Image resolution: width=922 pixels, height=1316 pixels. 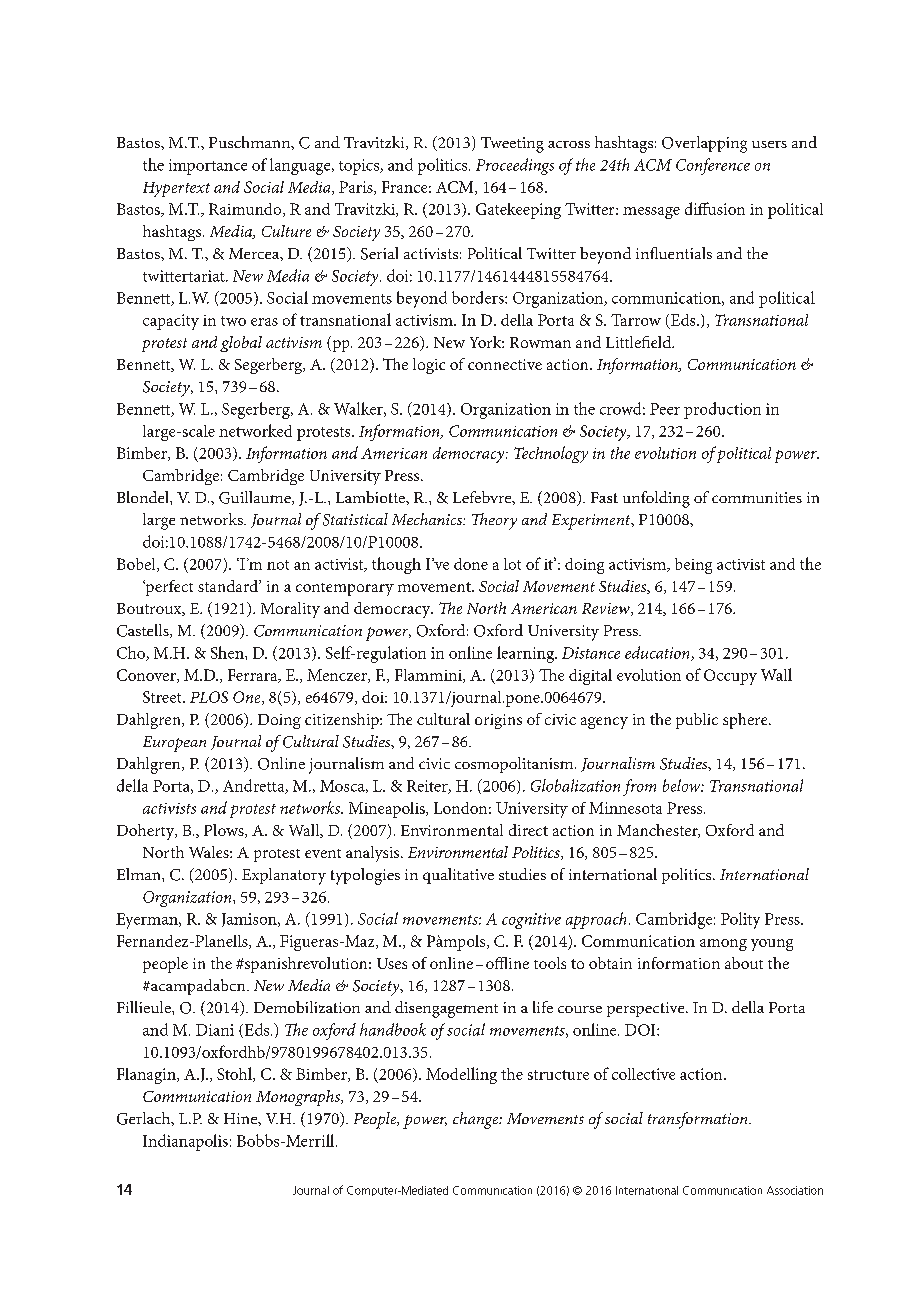 I want to click on logic, so click(x=429, y=366).
